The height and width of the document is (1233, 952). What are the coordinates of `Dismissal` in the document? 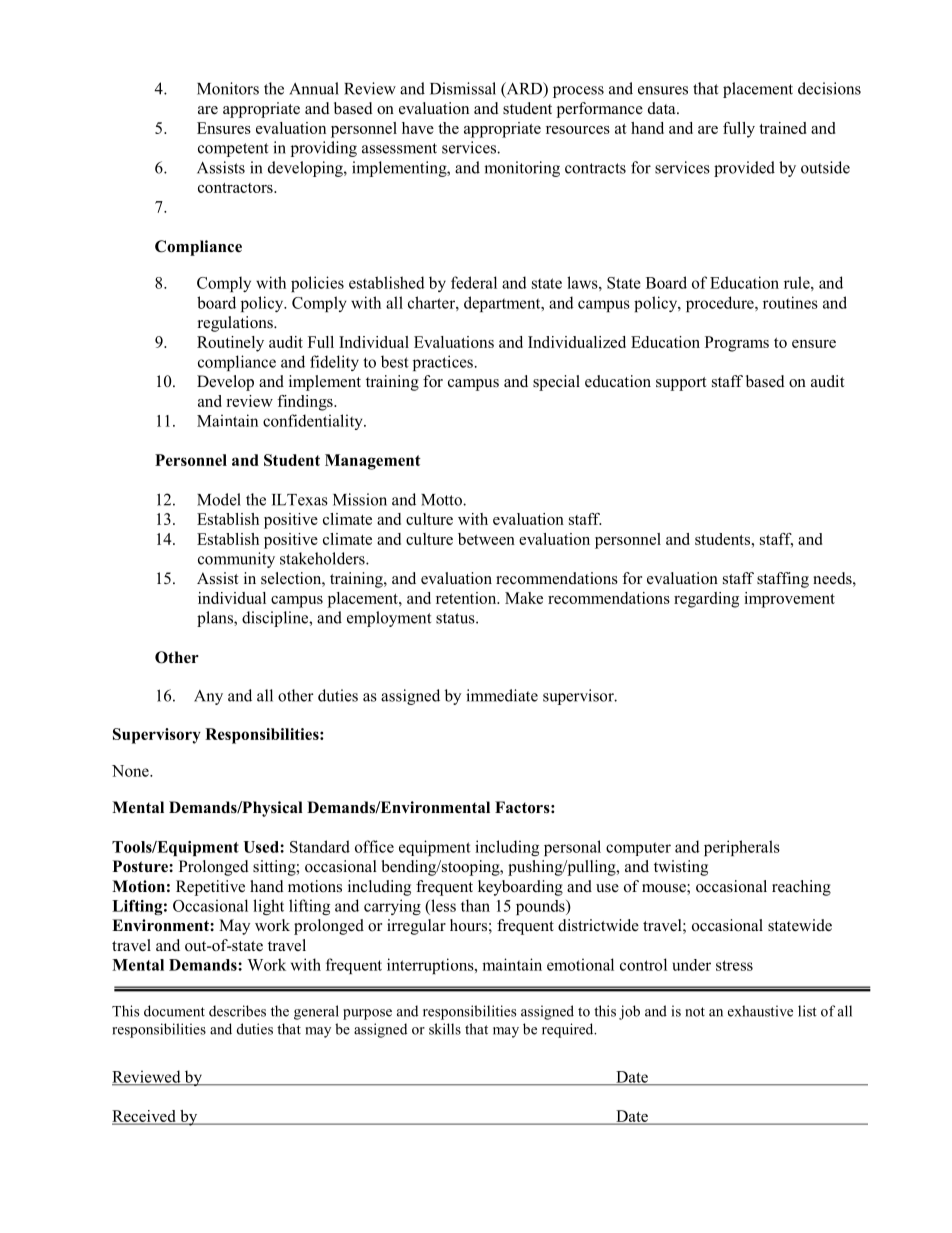 It's located at (463, 88).
